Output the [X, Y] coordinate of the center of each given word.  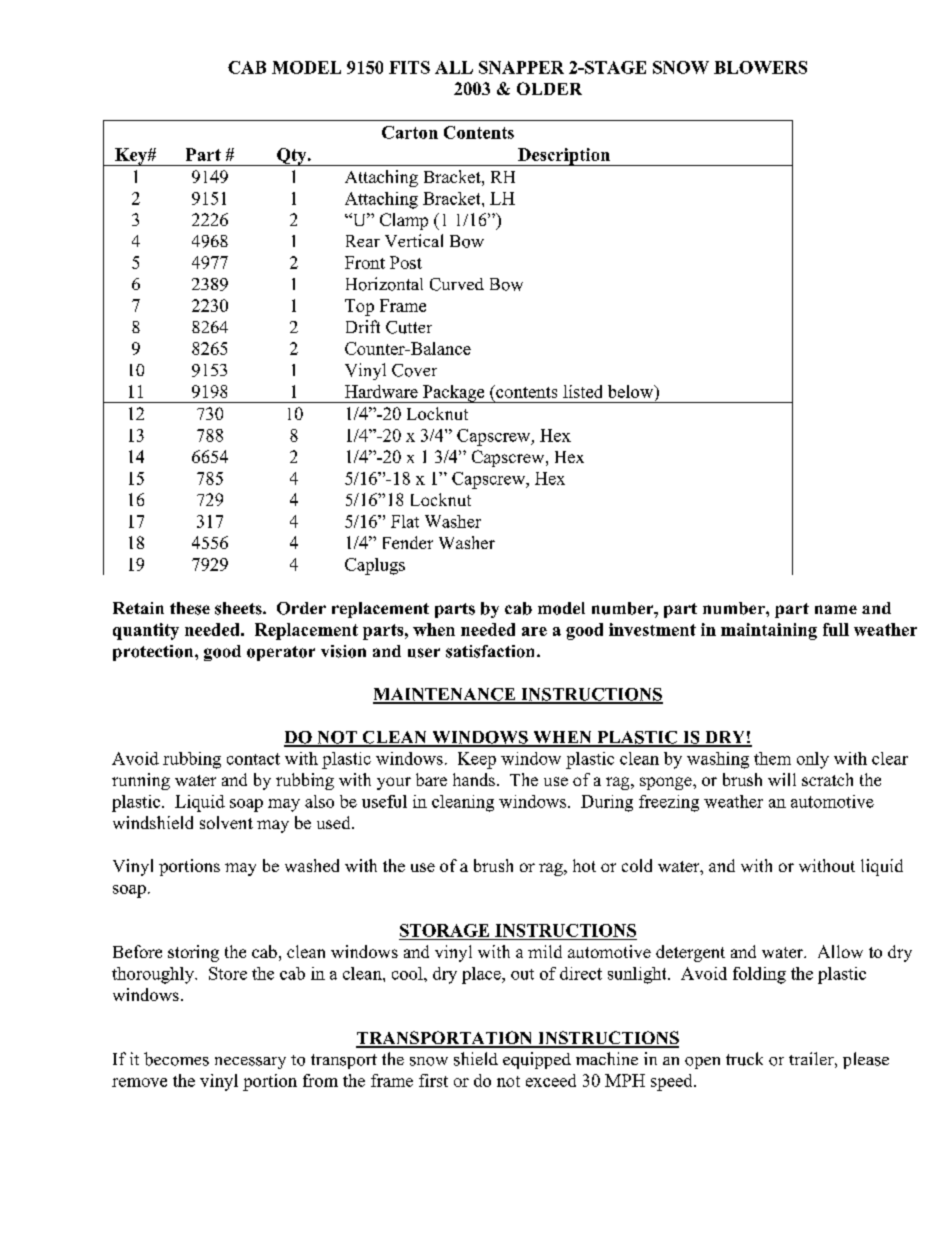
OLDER [549, 88]
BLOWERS [760, 67]
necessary [250, 1063]
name [836, 609]
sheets [239, 608]
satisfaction [492, 651]
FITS [409, 67]
